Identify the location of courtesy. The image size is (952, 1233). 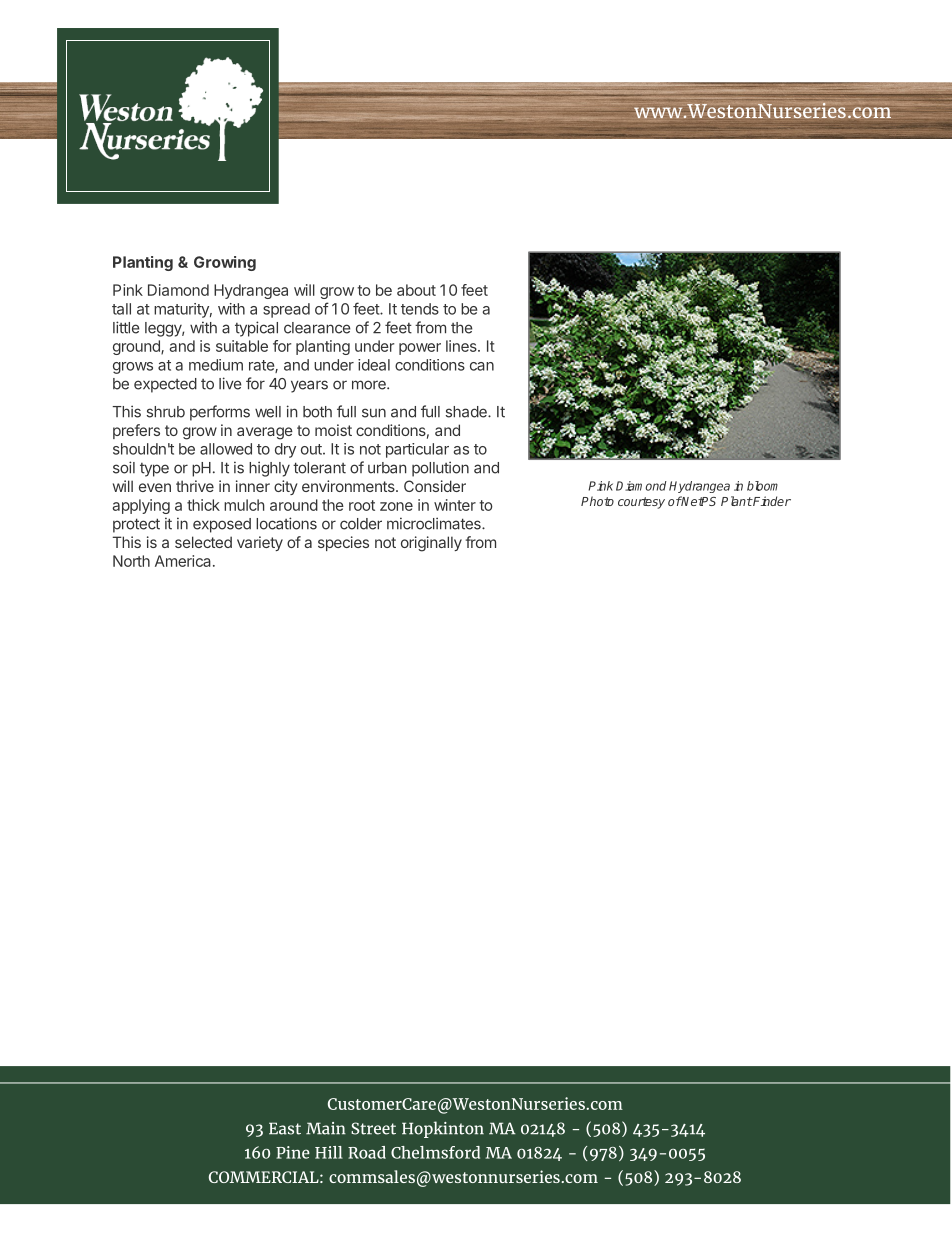
(641, 503).
